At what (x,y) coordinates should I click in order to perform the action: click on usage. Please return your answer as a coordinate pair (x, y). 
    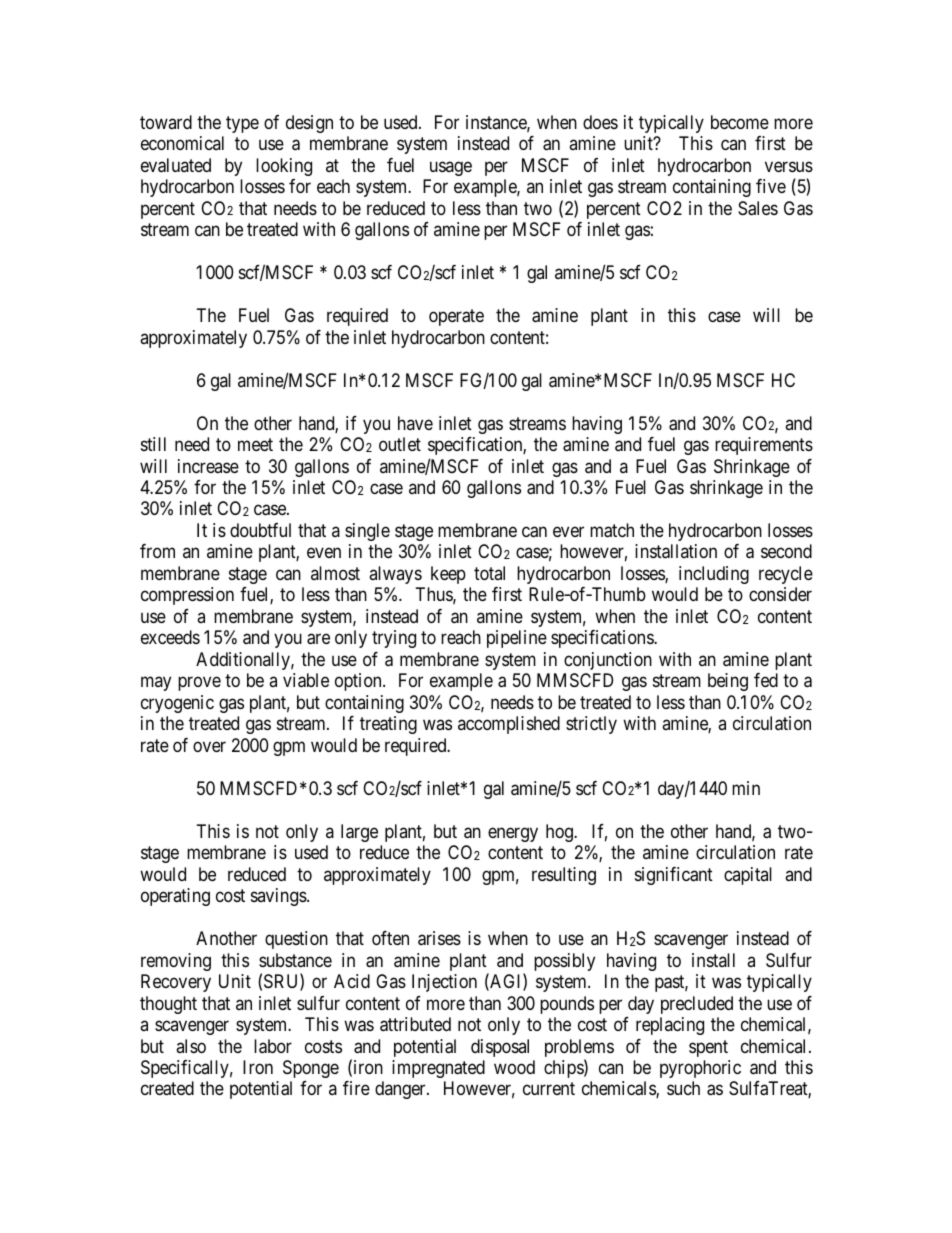
    Looking at the image, I should click on (451, 168).
